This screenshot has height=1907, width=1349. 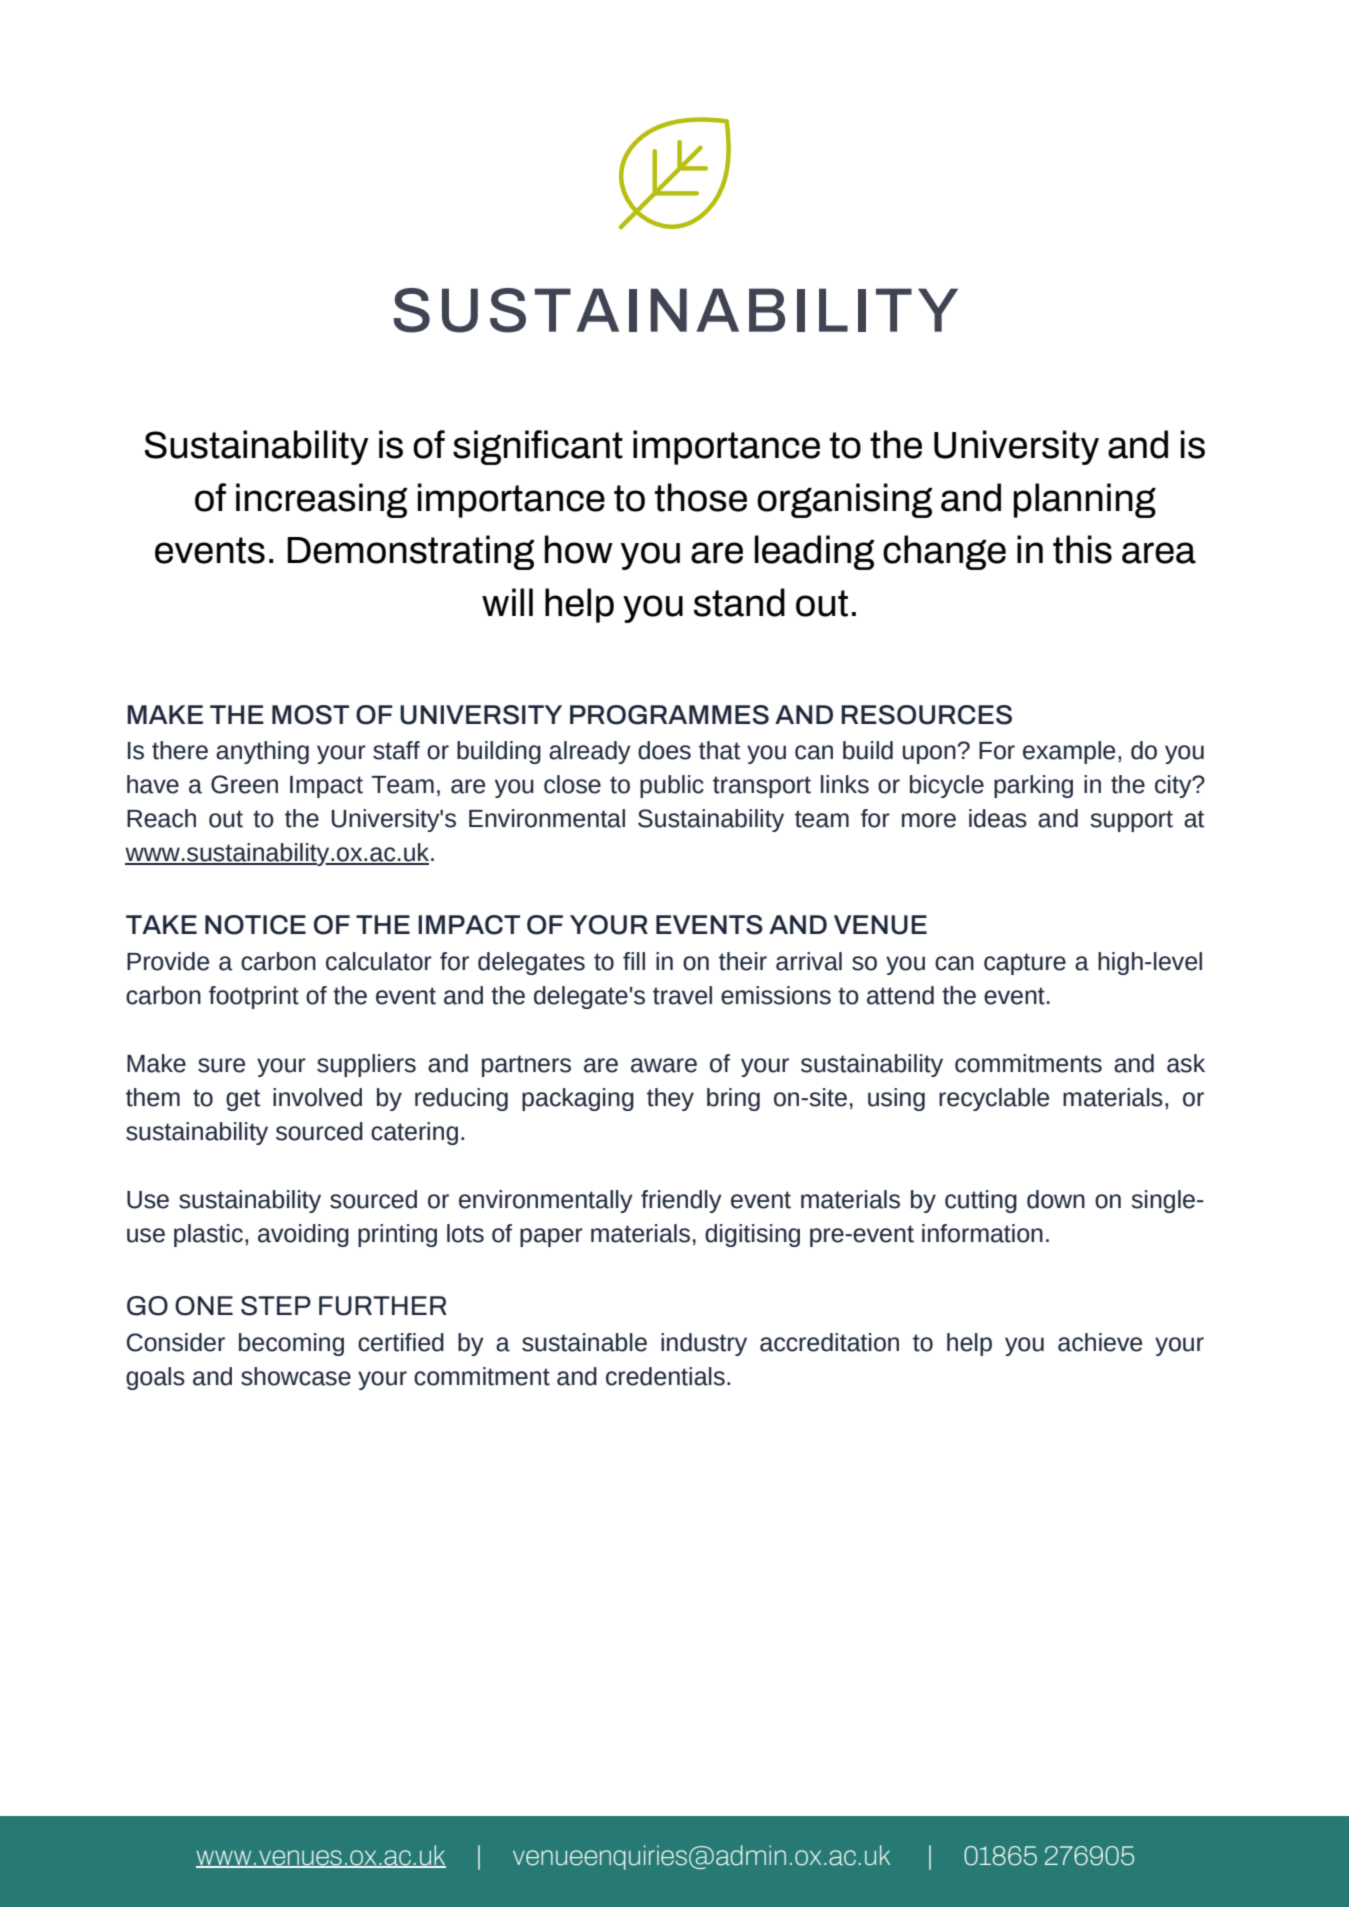 What do you see at coordinates (664, 750) in the screenshot?
I see `does` at bounding box center [664, 750].
